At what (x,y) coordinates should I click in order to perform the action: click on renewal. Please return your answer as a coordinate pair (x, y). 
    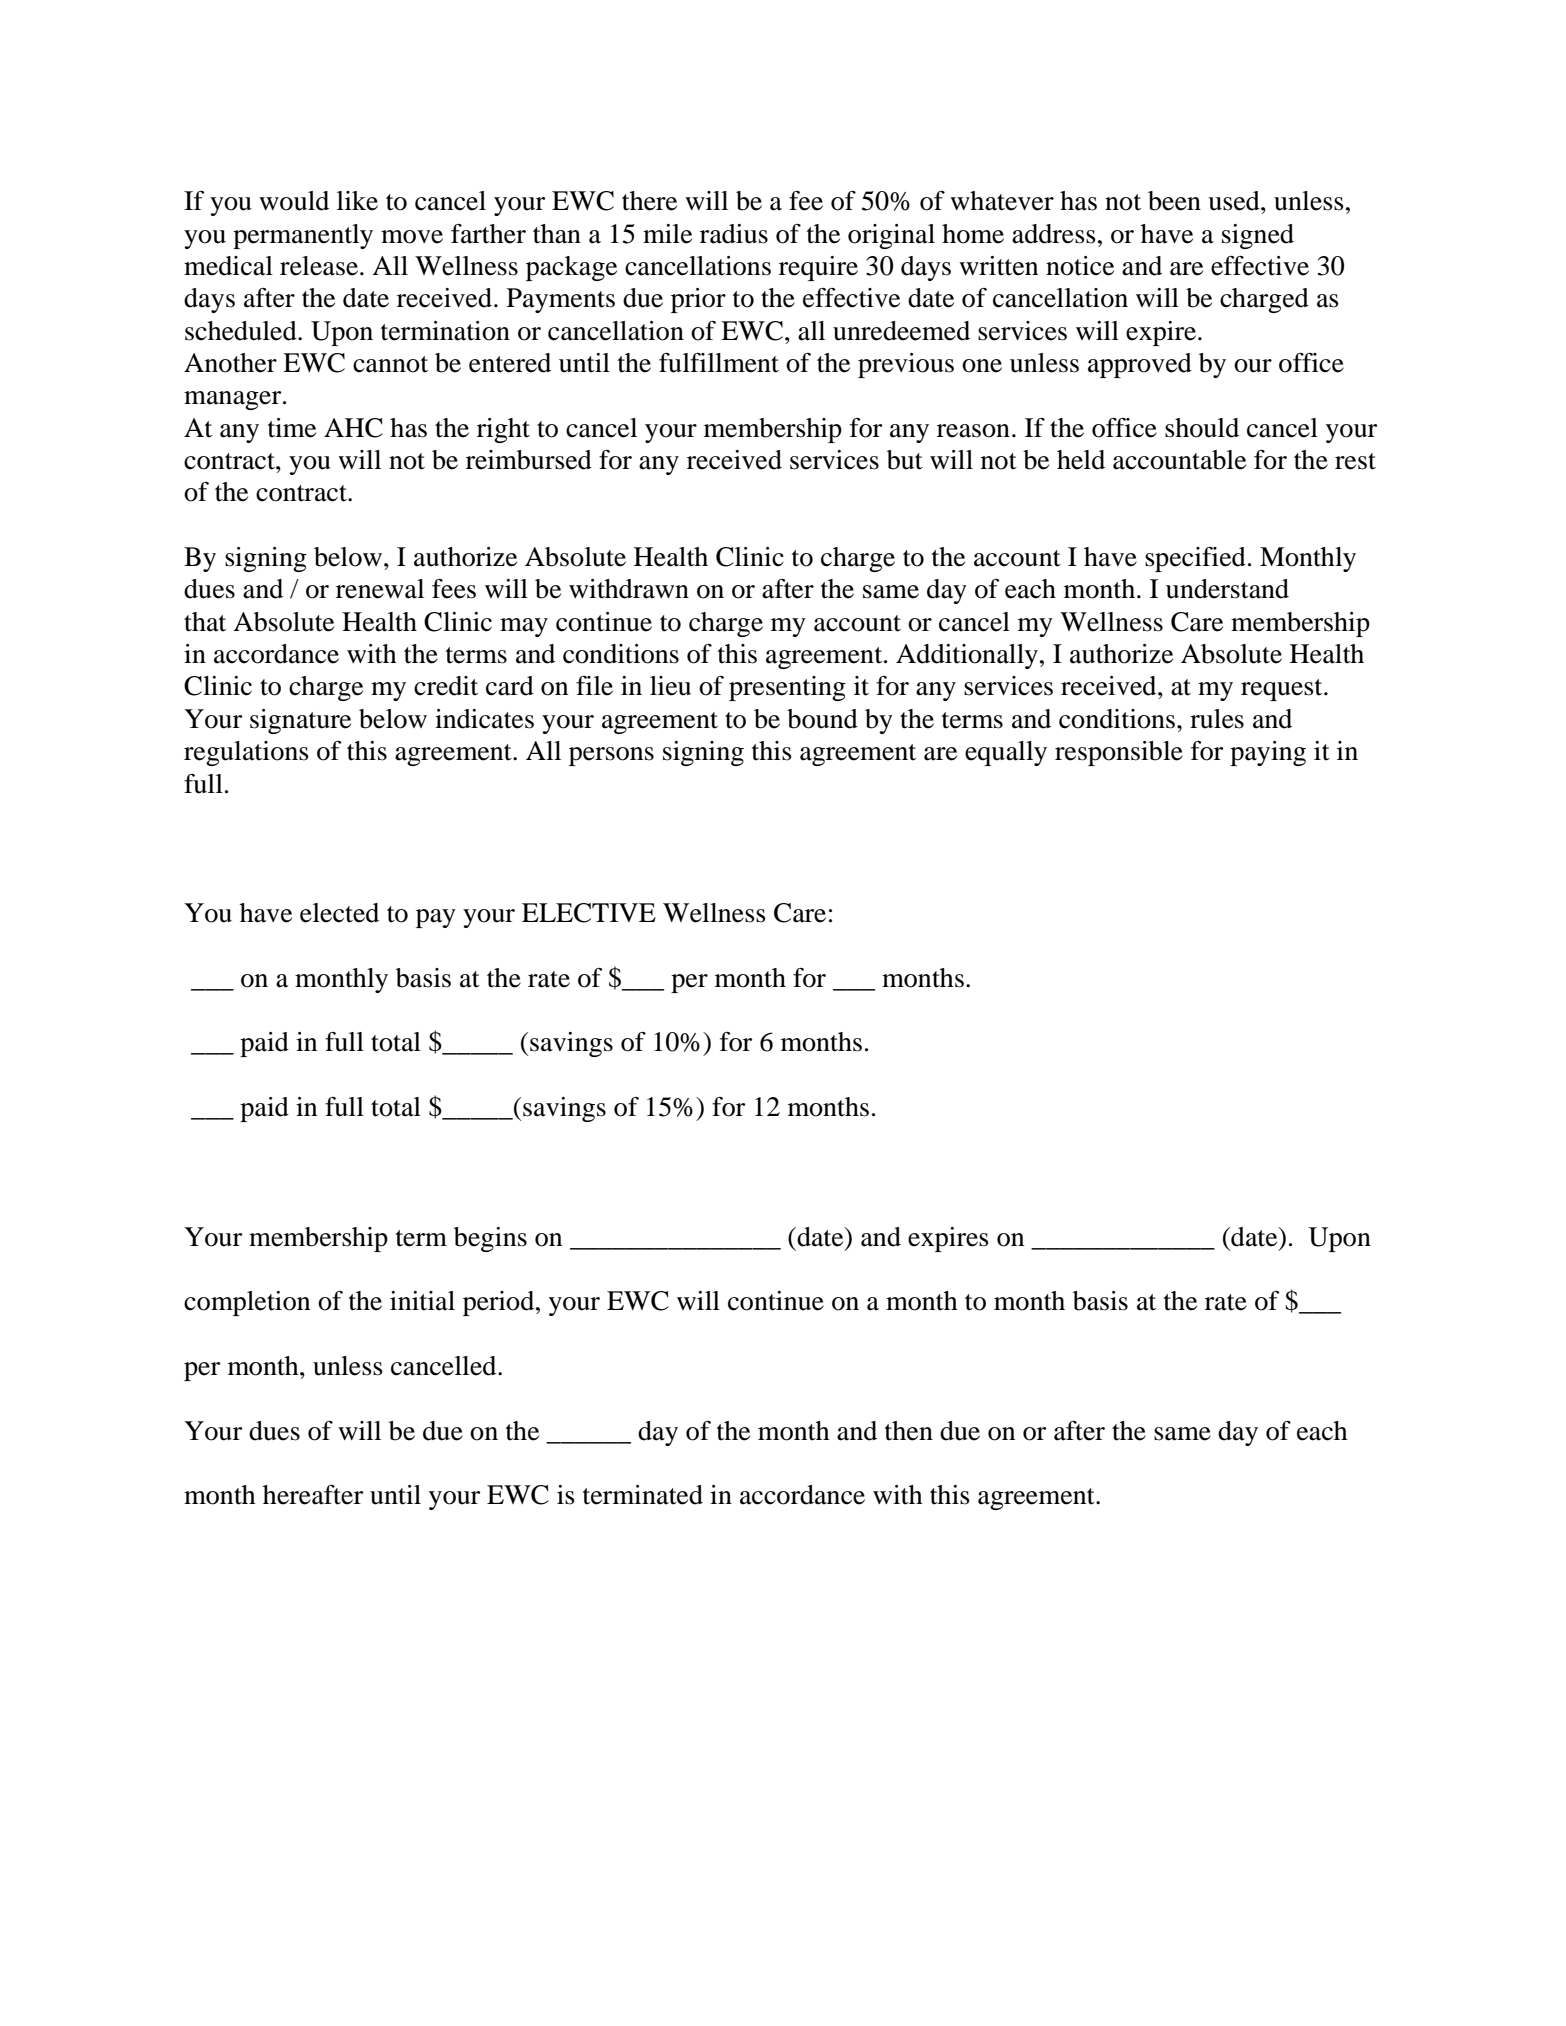
    Looking at the image, I should click on (380, 589).
